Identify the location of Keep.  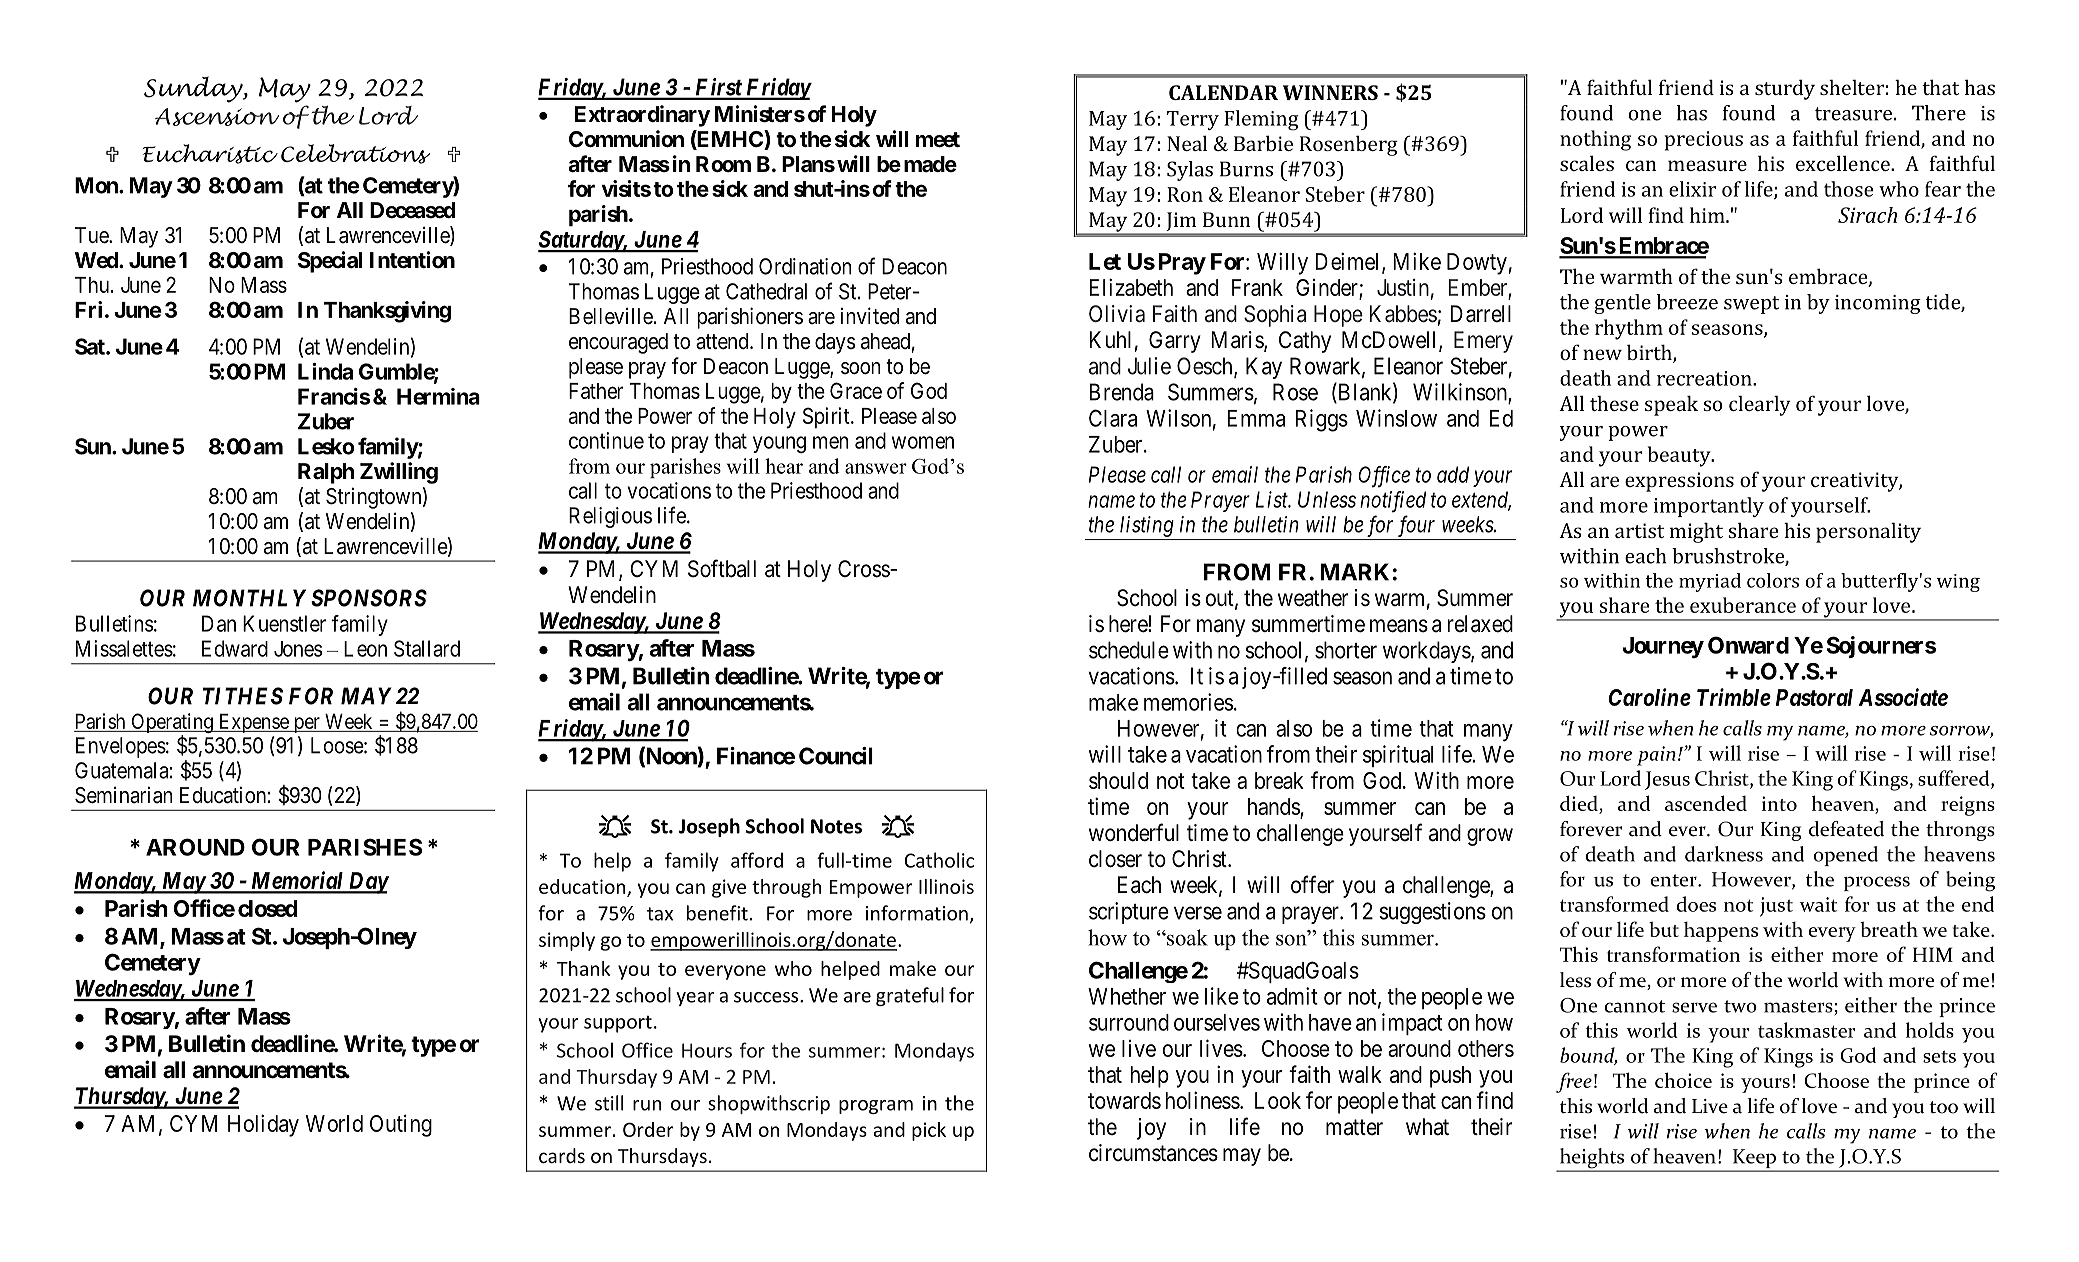
(1754, 1160).
